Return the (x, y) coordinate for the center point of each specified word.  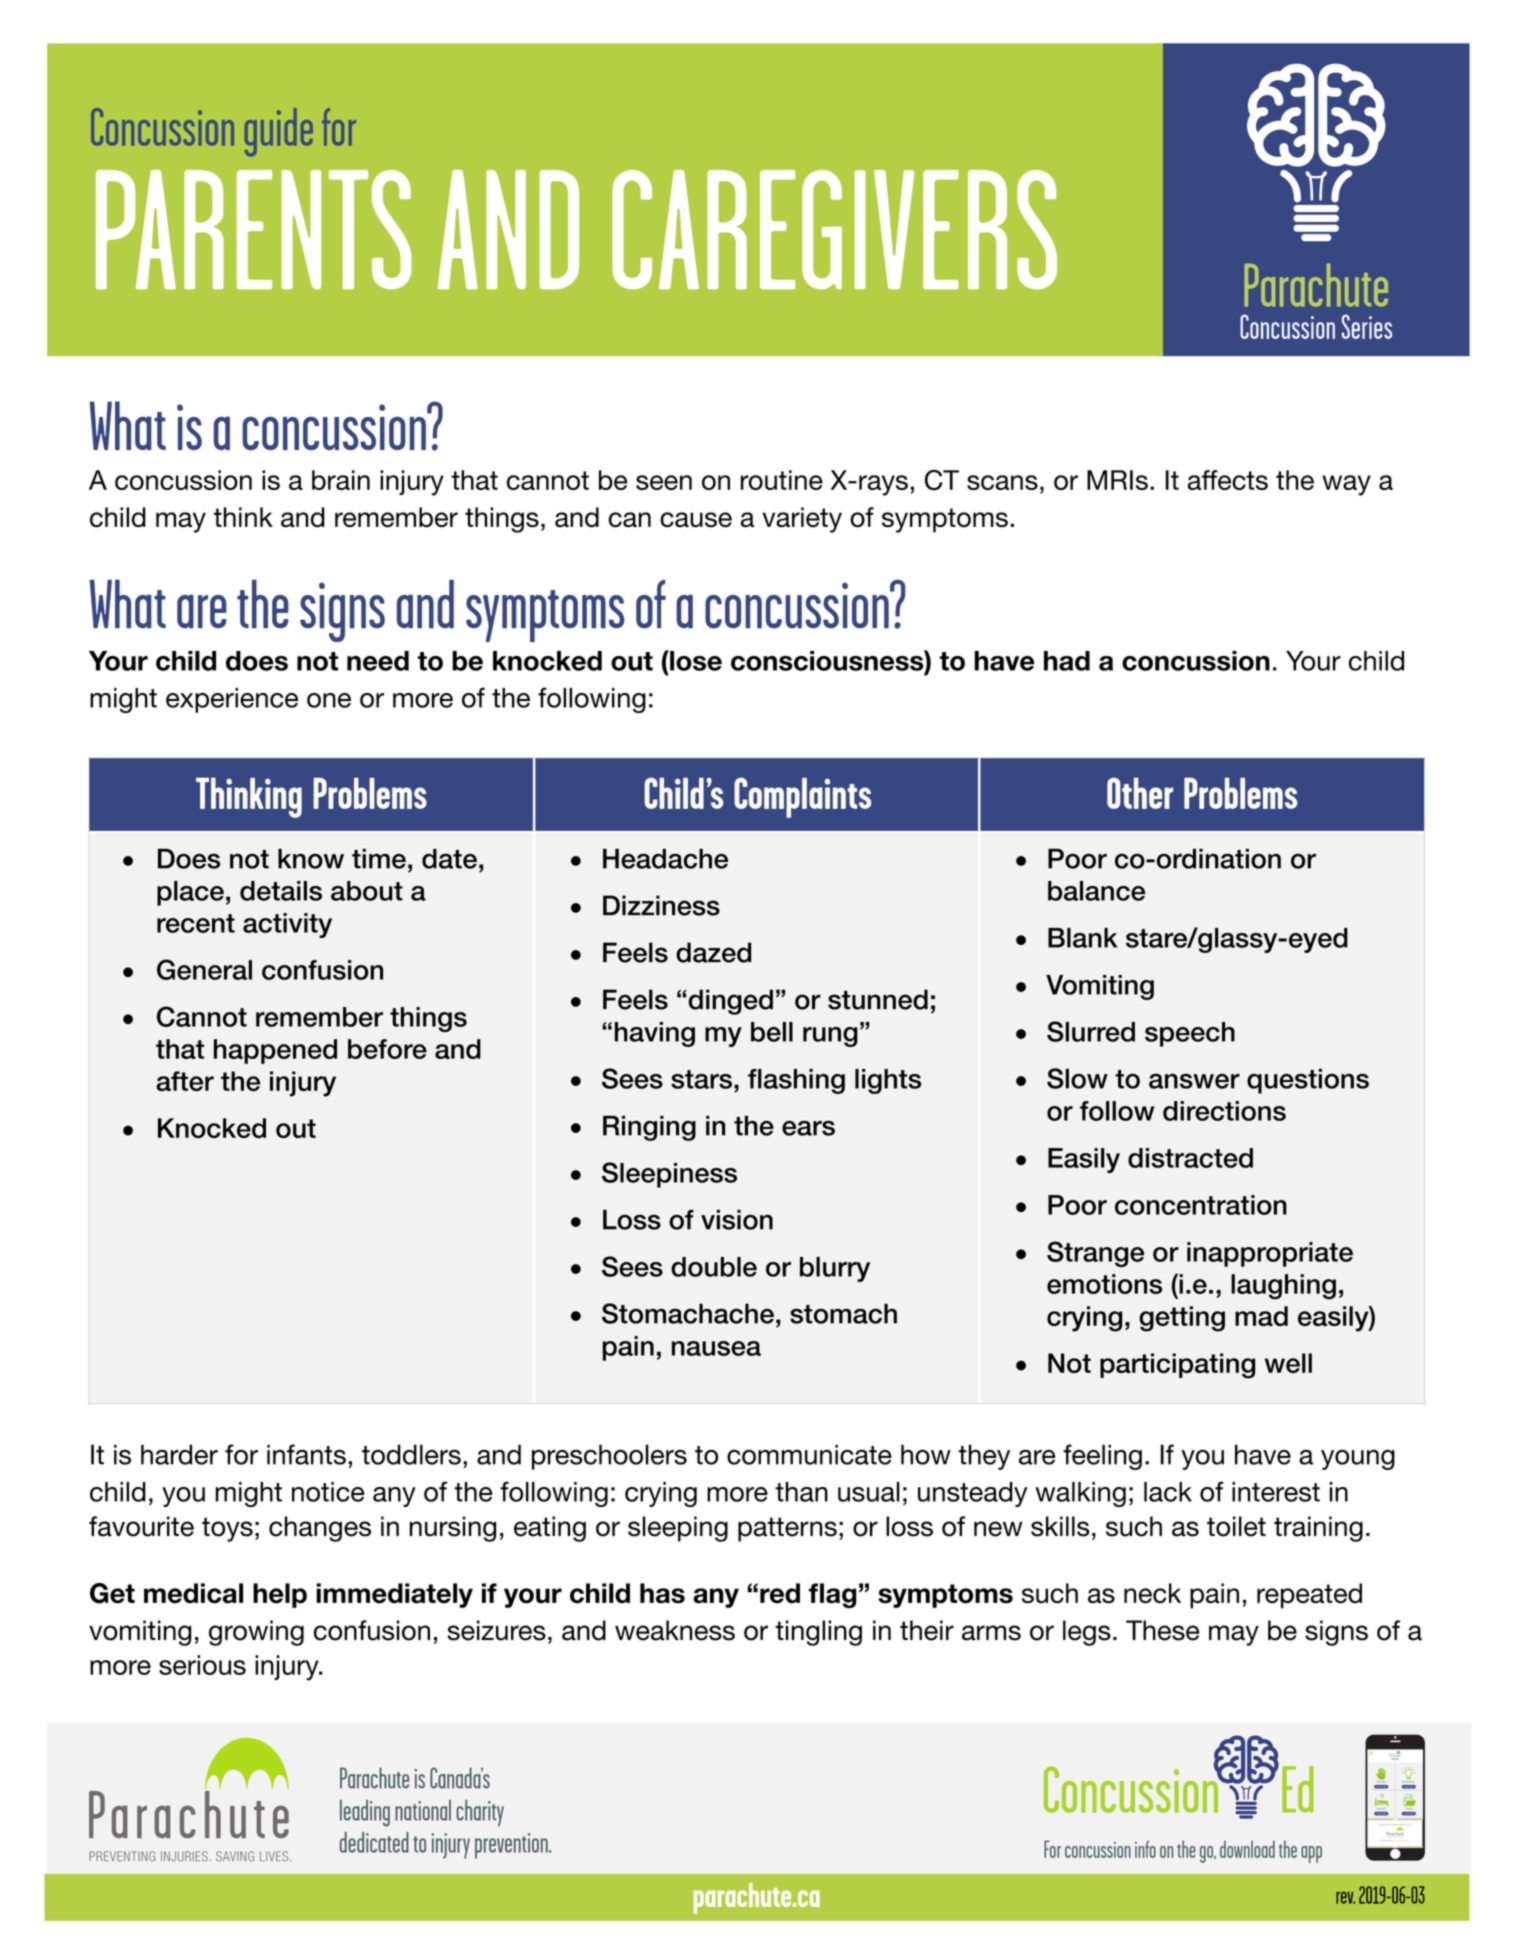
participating (1177, 1366)
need (378, 661)
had (1067, 661)
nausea (716, 1348)
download (1247, 1849)
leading (365, 1813)
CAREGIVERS (834, 230)
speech (1190, 1034)
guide (279, 132)
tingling (818, 1633)
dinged (729, 1002)
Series (1367, 326)
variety (802, 520)
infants (306, 1454)
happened (275, 1051)
